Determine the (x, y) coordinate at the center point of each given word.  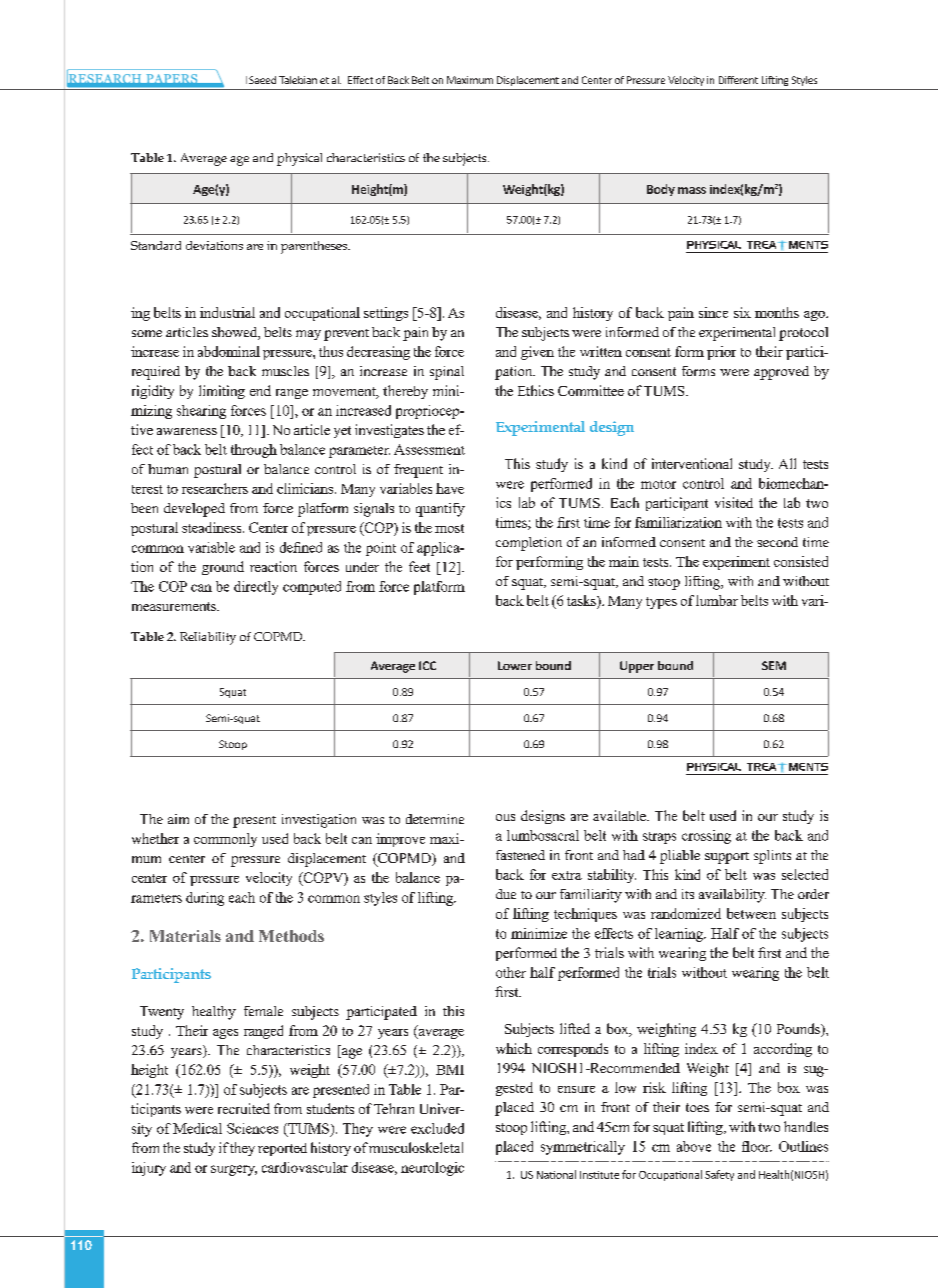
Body (661, 190)
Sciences (252, 1128)
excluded (437, 1128)
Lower (515, 665)
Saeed (262, 80)
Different (738, 80)
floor (757, 1146)
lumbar (717, 600)
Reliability (208, 638)
